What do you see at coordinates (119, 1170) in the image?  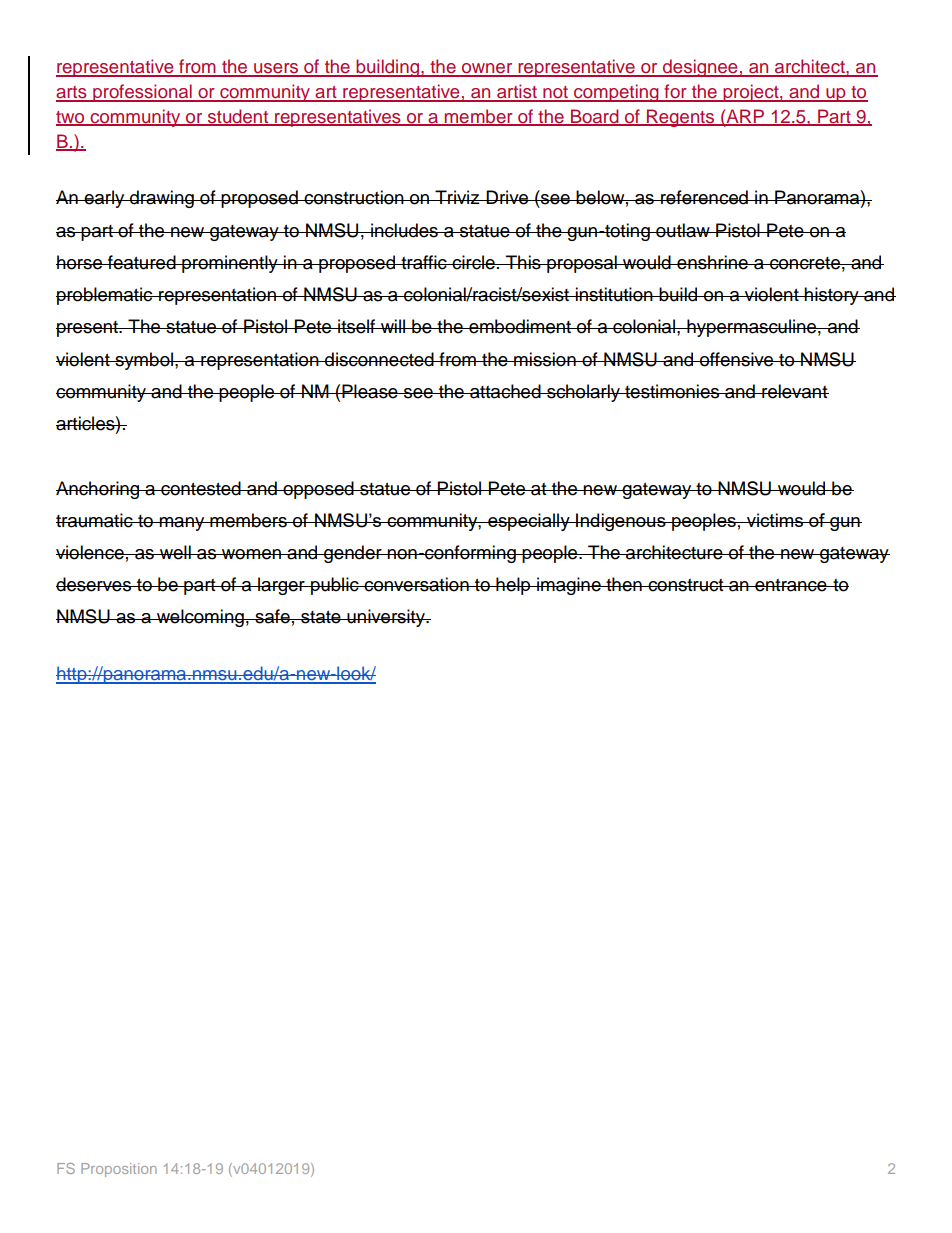 I see `Proposition` at bounding box center [119, 1170].
